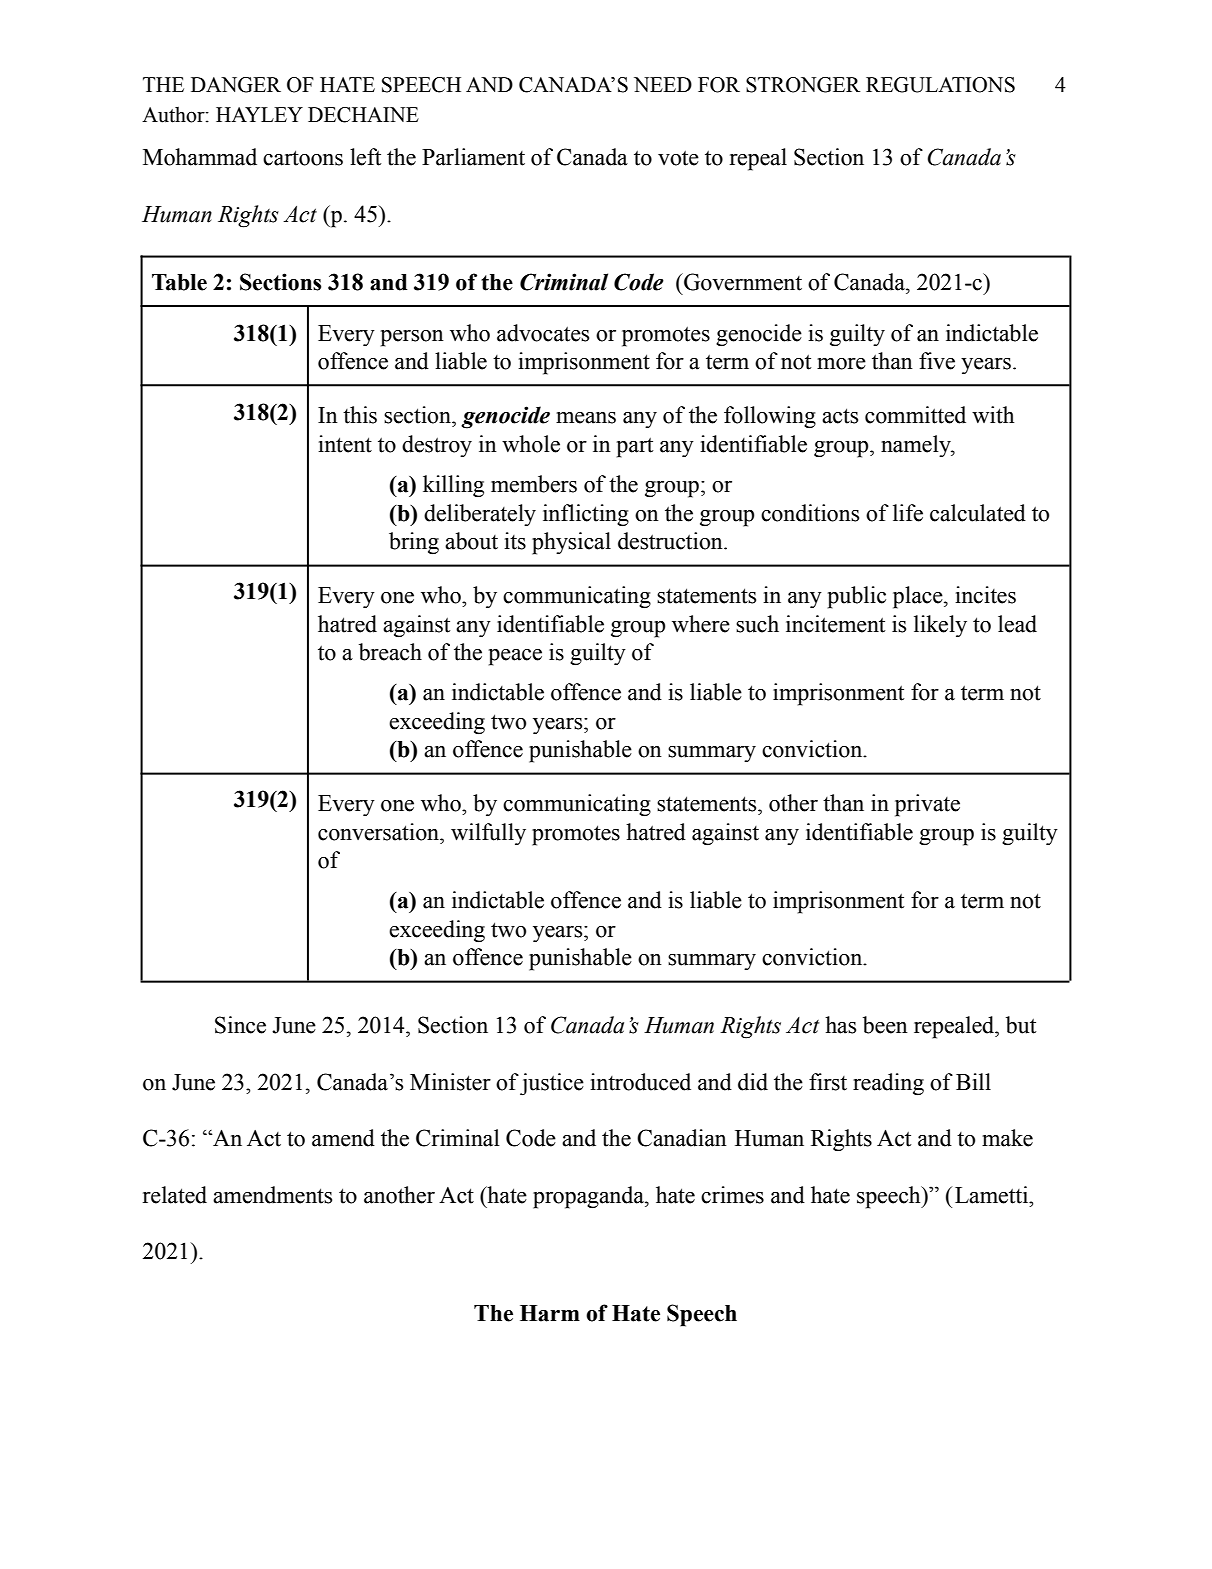 This screenshot has height=1569, width=1212. I want to click on REGULATIONS, so click(940, 85).
